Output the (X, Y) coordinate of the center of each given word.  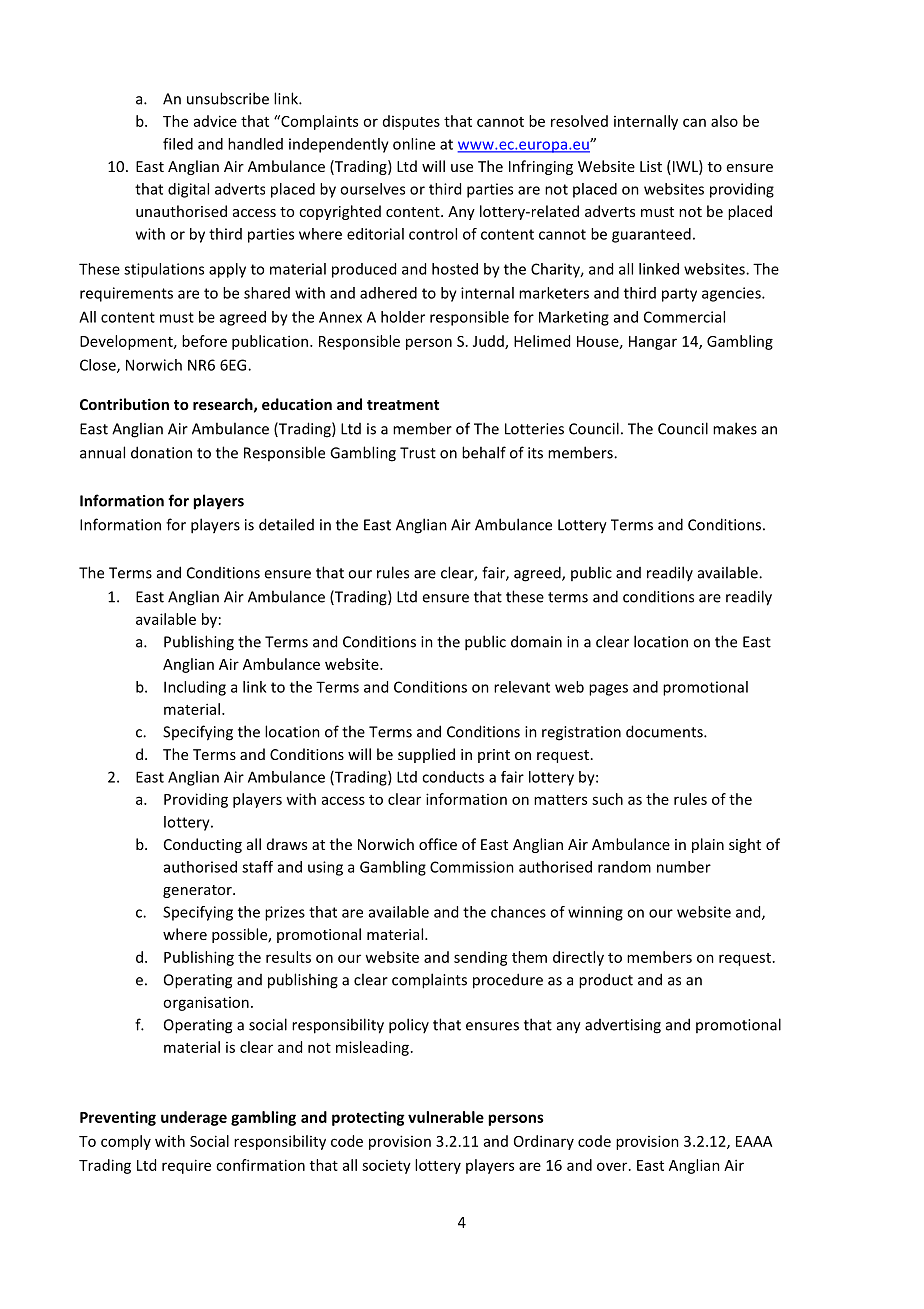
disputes (411, 122)
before (204, 341)
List (651, 166)
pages (608, 690)
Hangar (653, 343)
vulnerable (446, 1117)
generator (198, 891)
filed (178, 144)
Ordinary (544, 1142)
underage (194, 1118)
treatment (403, 405)
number (684, 867)
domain (536, 641)
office (438, 844)
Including (195, 688)
